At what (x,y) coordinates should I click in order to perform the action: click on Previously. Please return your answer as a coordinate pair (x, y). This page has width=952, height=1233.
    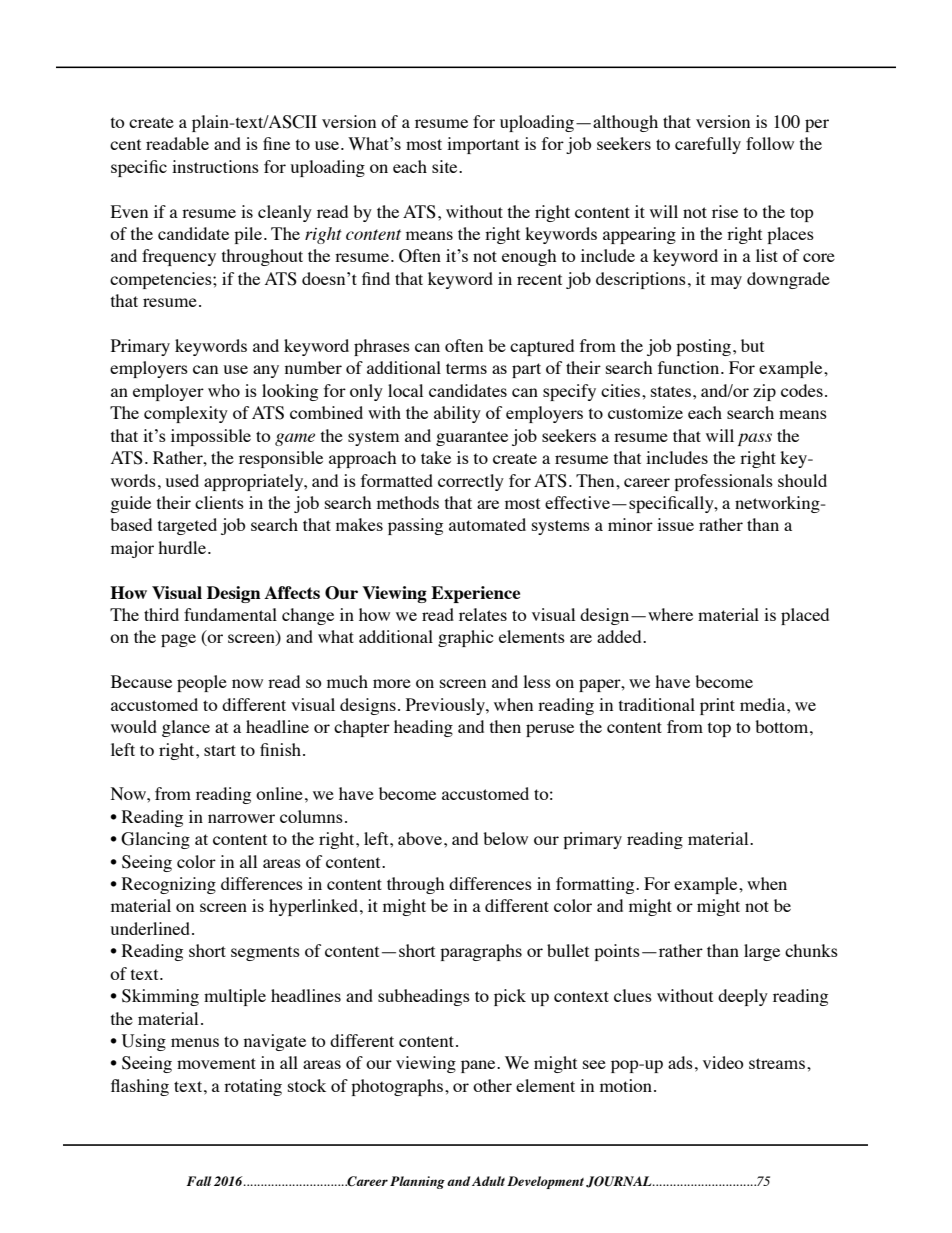
    Looking at the image, I should click on (446, 706).
